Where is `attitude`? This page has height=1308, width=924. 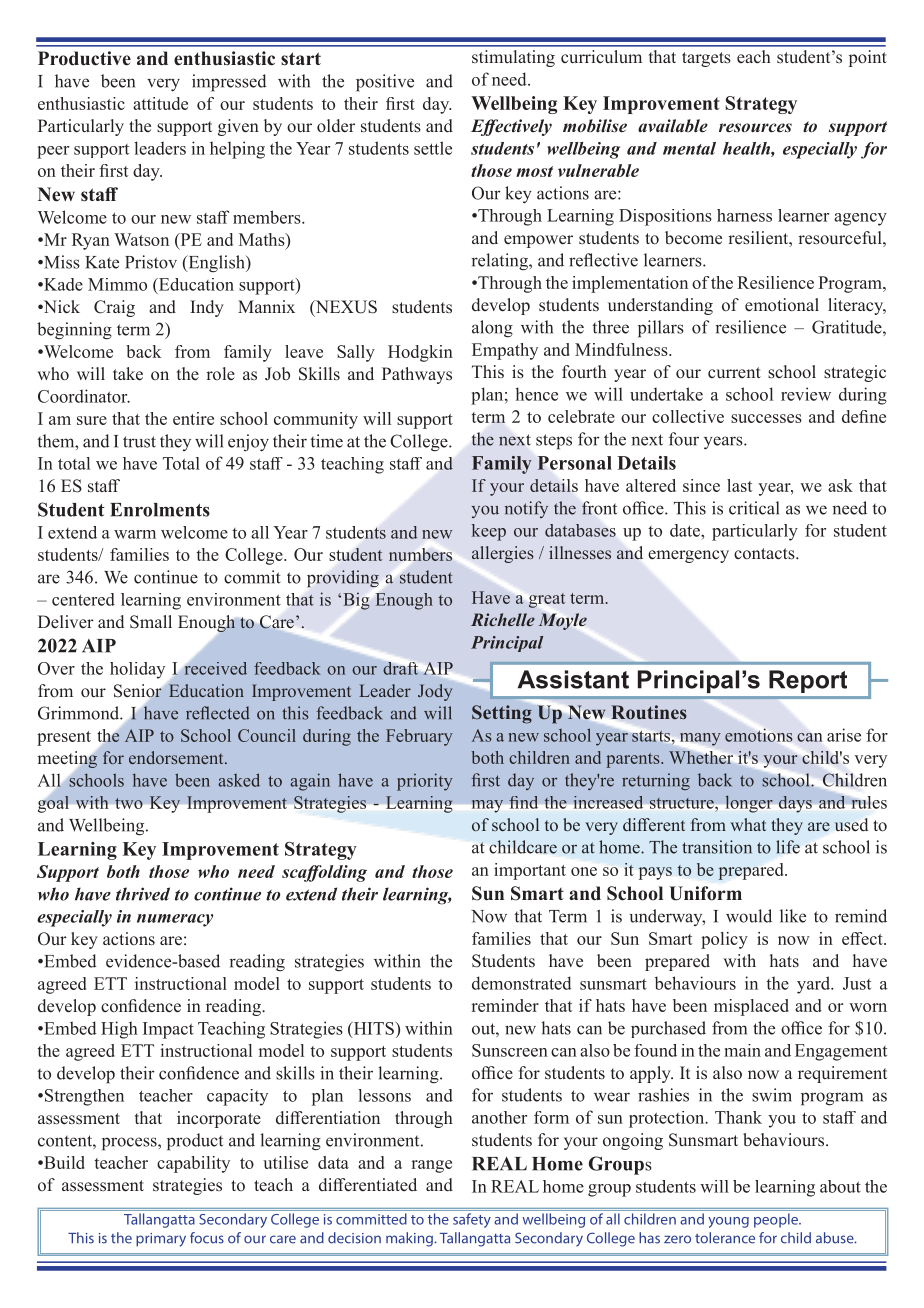
attitude is located at coordinates (160, 103).
